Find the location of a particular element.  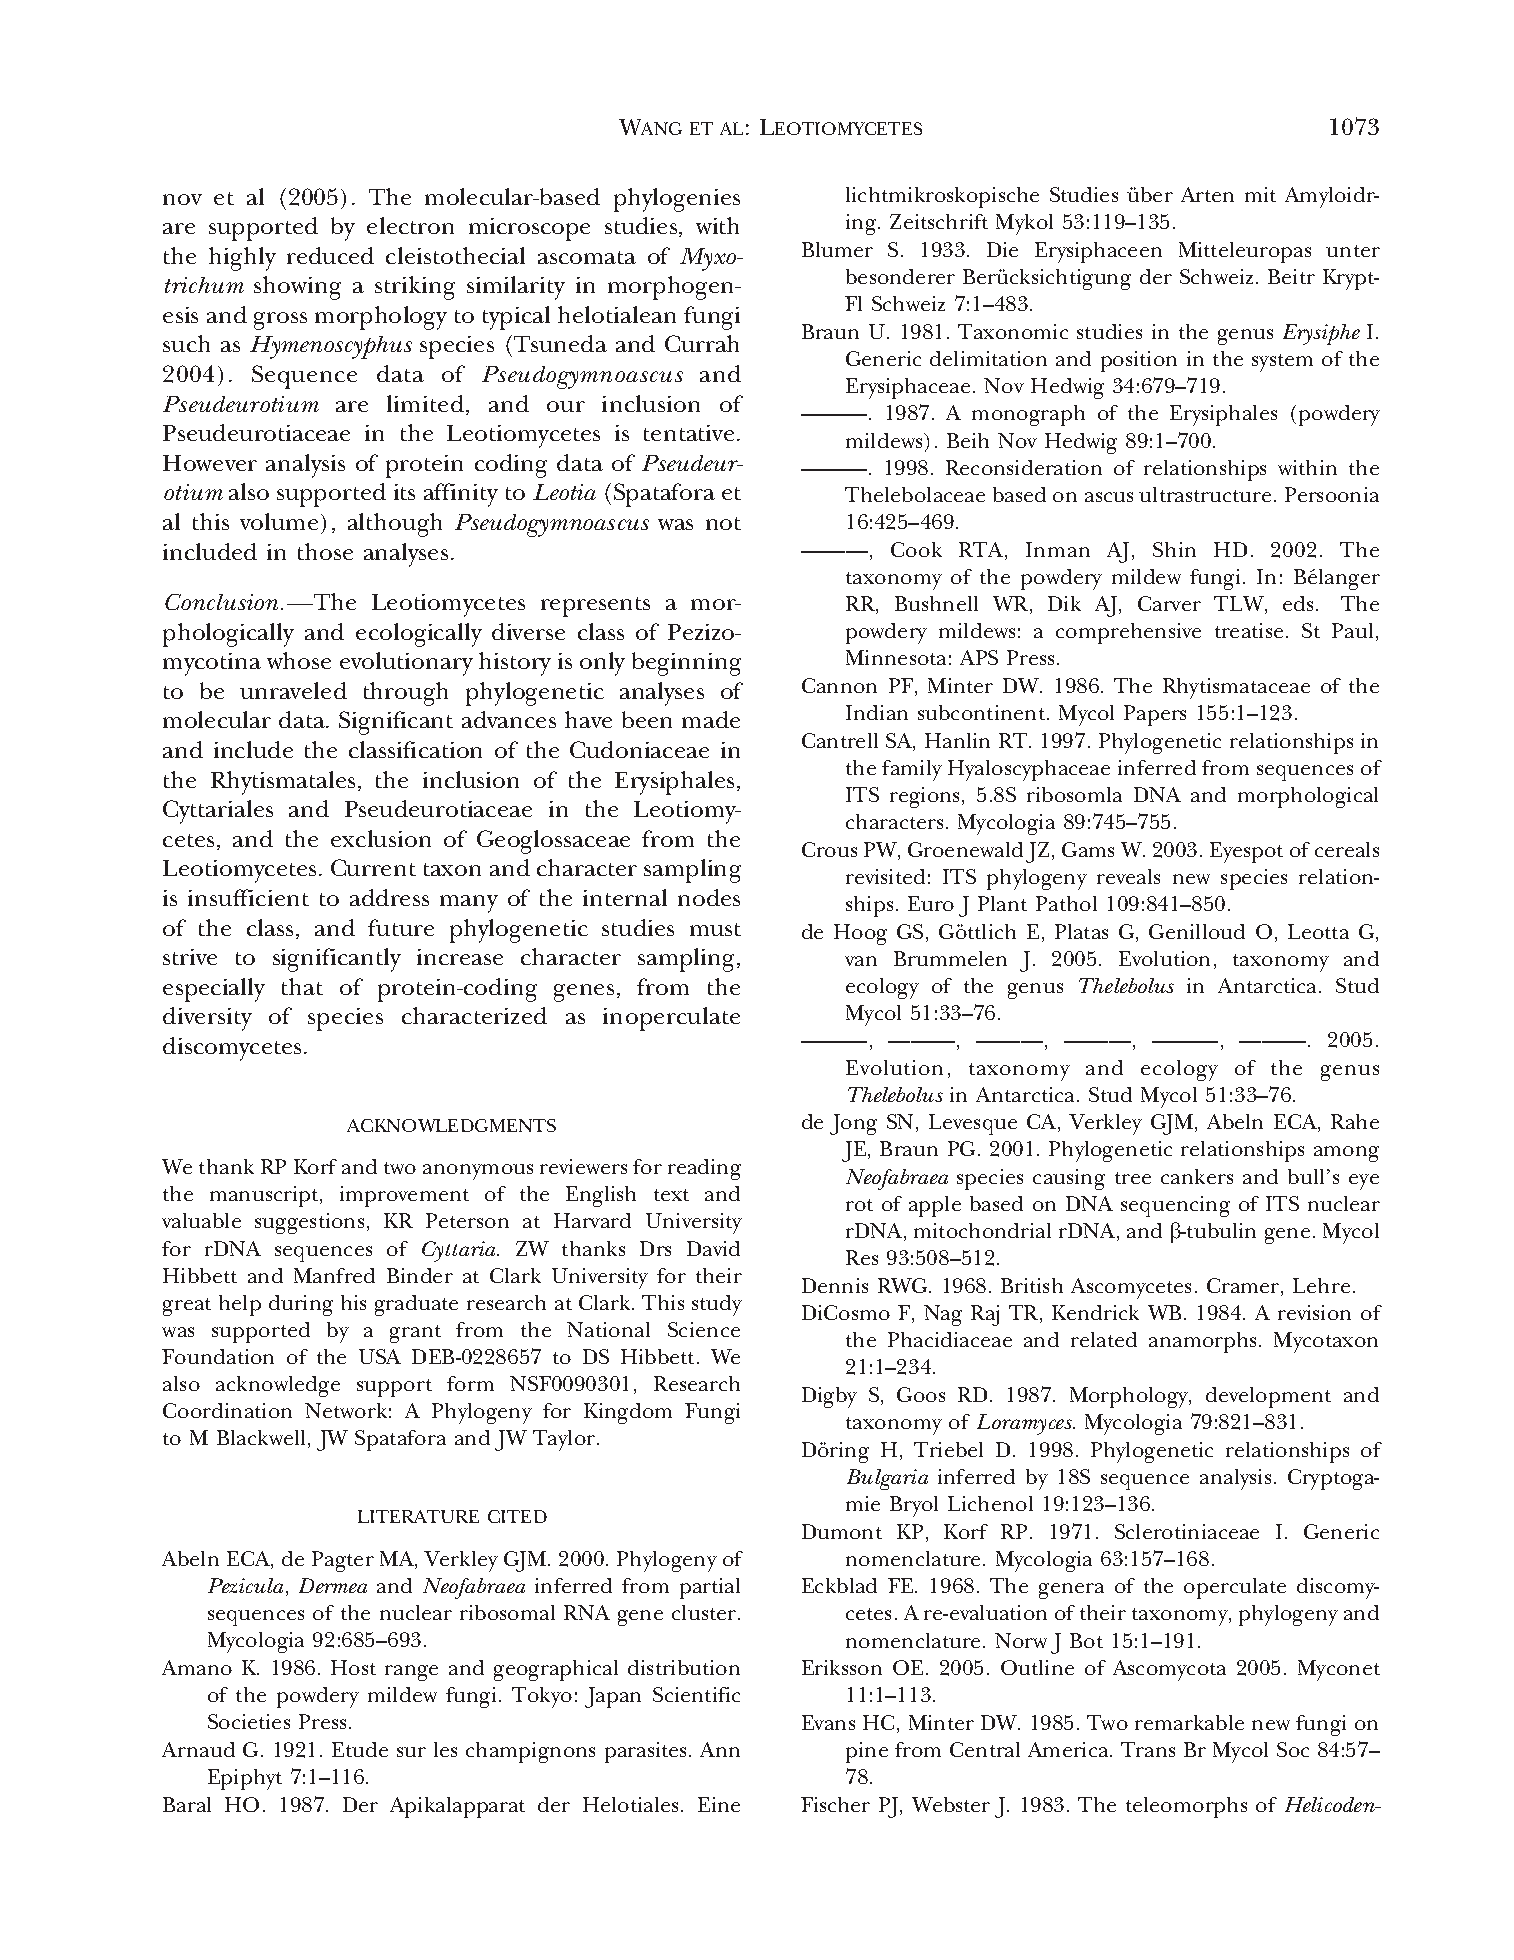

Evans is located at coordinates (828, 1722).
